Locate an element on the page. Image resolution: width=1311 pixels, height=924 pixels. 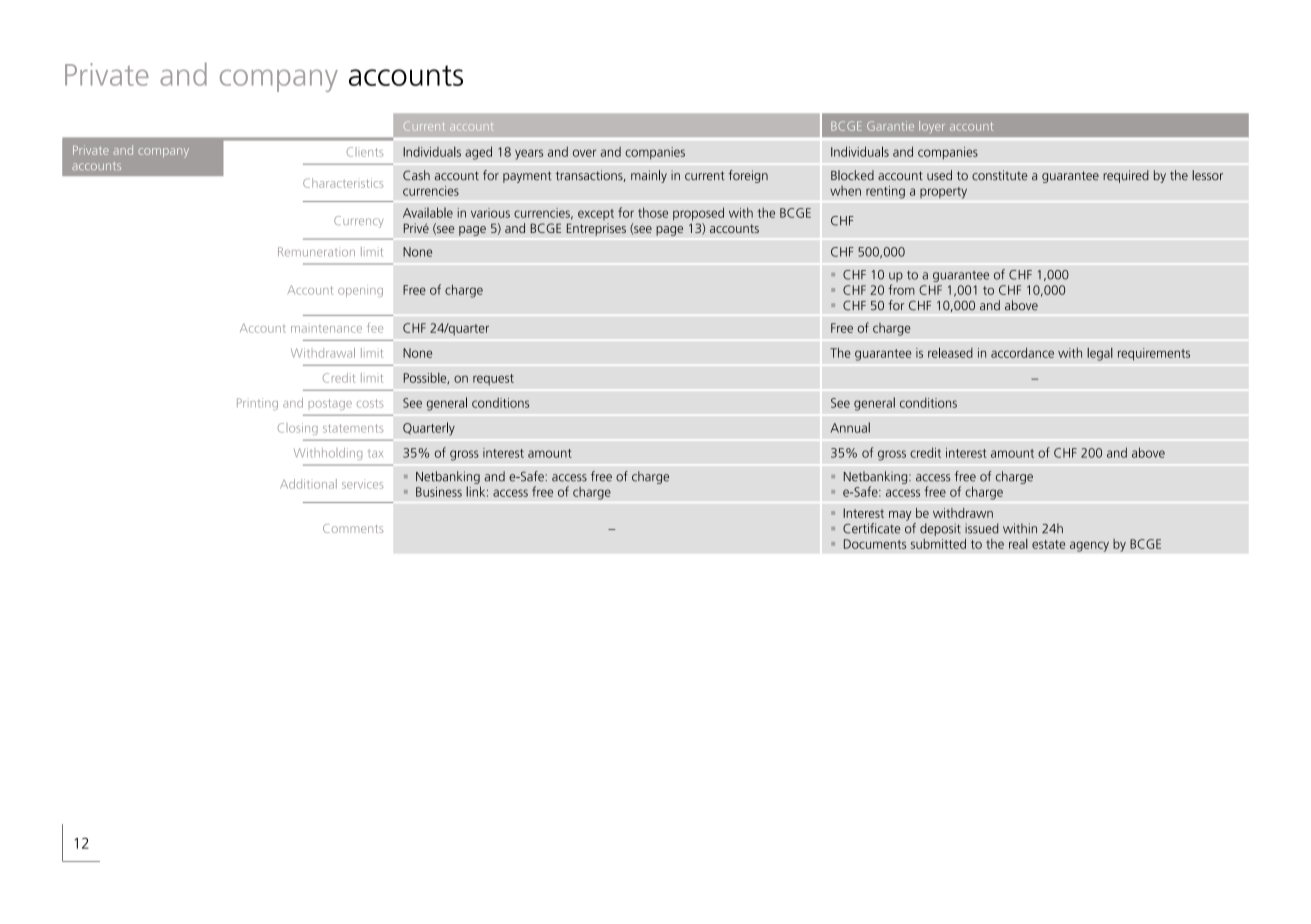
Clients is located at coordinates (365, 152).
